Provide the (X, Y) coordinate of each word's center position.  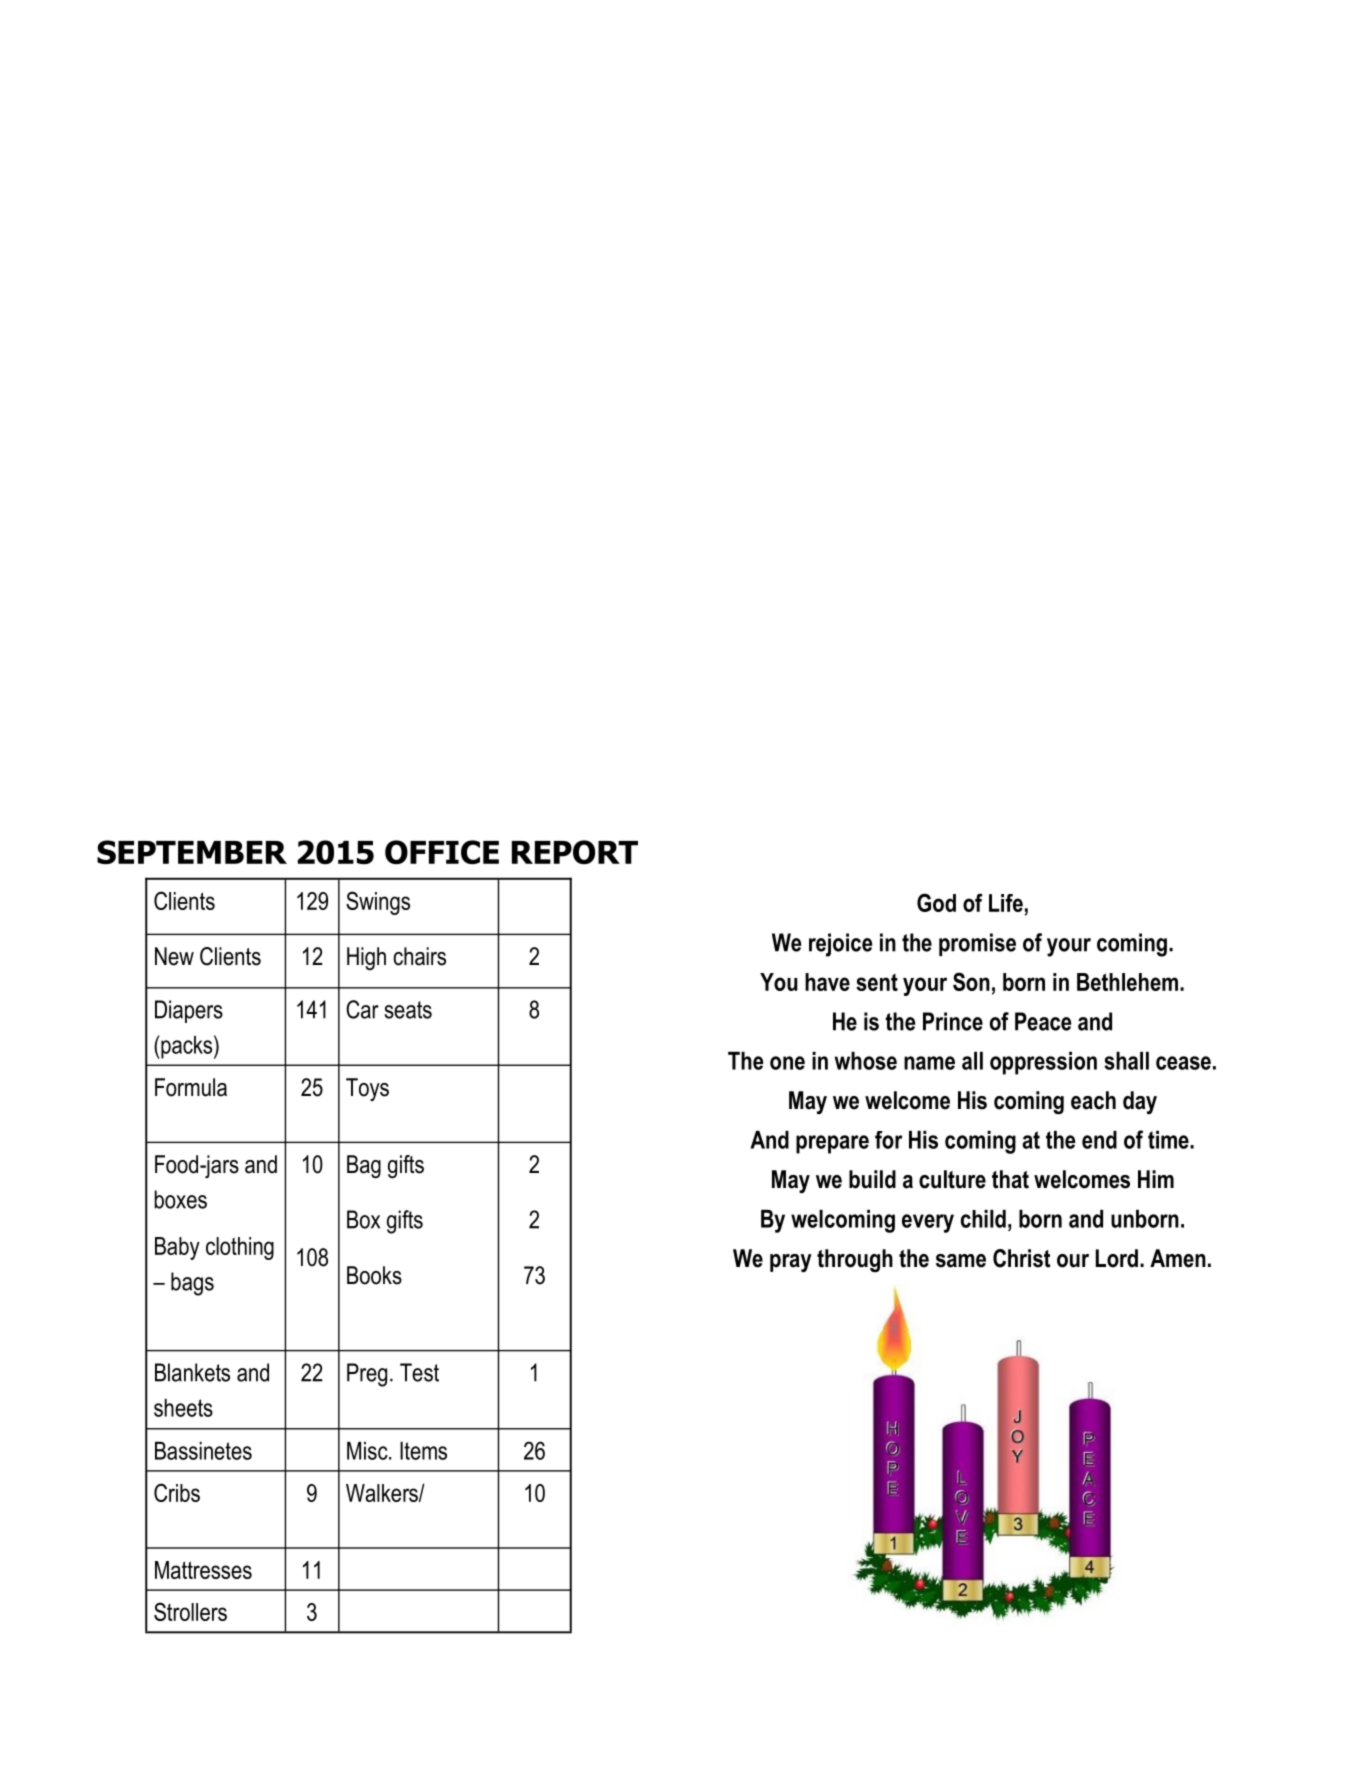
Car (362, 1009)
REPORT (575, 852)
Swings (378, 903)
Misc (368, 1451)
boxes (180, 1199)
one (787, 1063)
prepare (832, 1144)
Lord (1117, 1258)
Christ (1021, 1258)
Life (1006, 903)
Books (374, 1275)
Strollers (190, 1611)
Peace (1043, 1021)
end (1099, 1140)
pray (791, 1263)
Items (423, 1451)
